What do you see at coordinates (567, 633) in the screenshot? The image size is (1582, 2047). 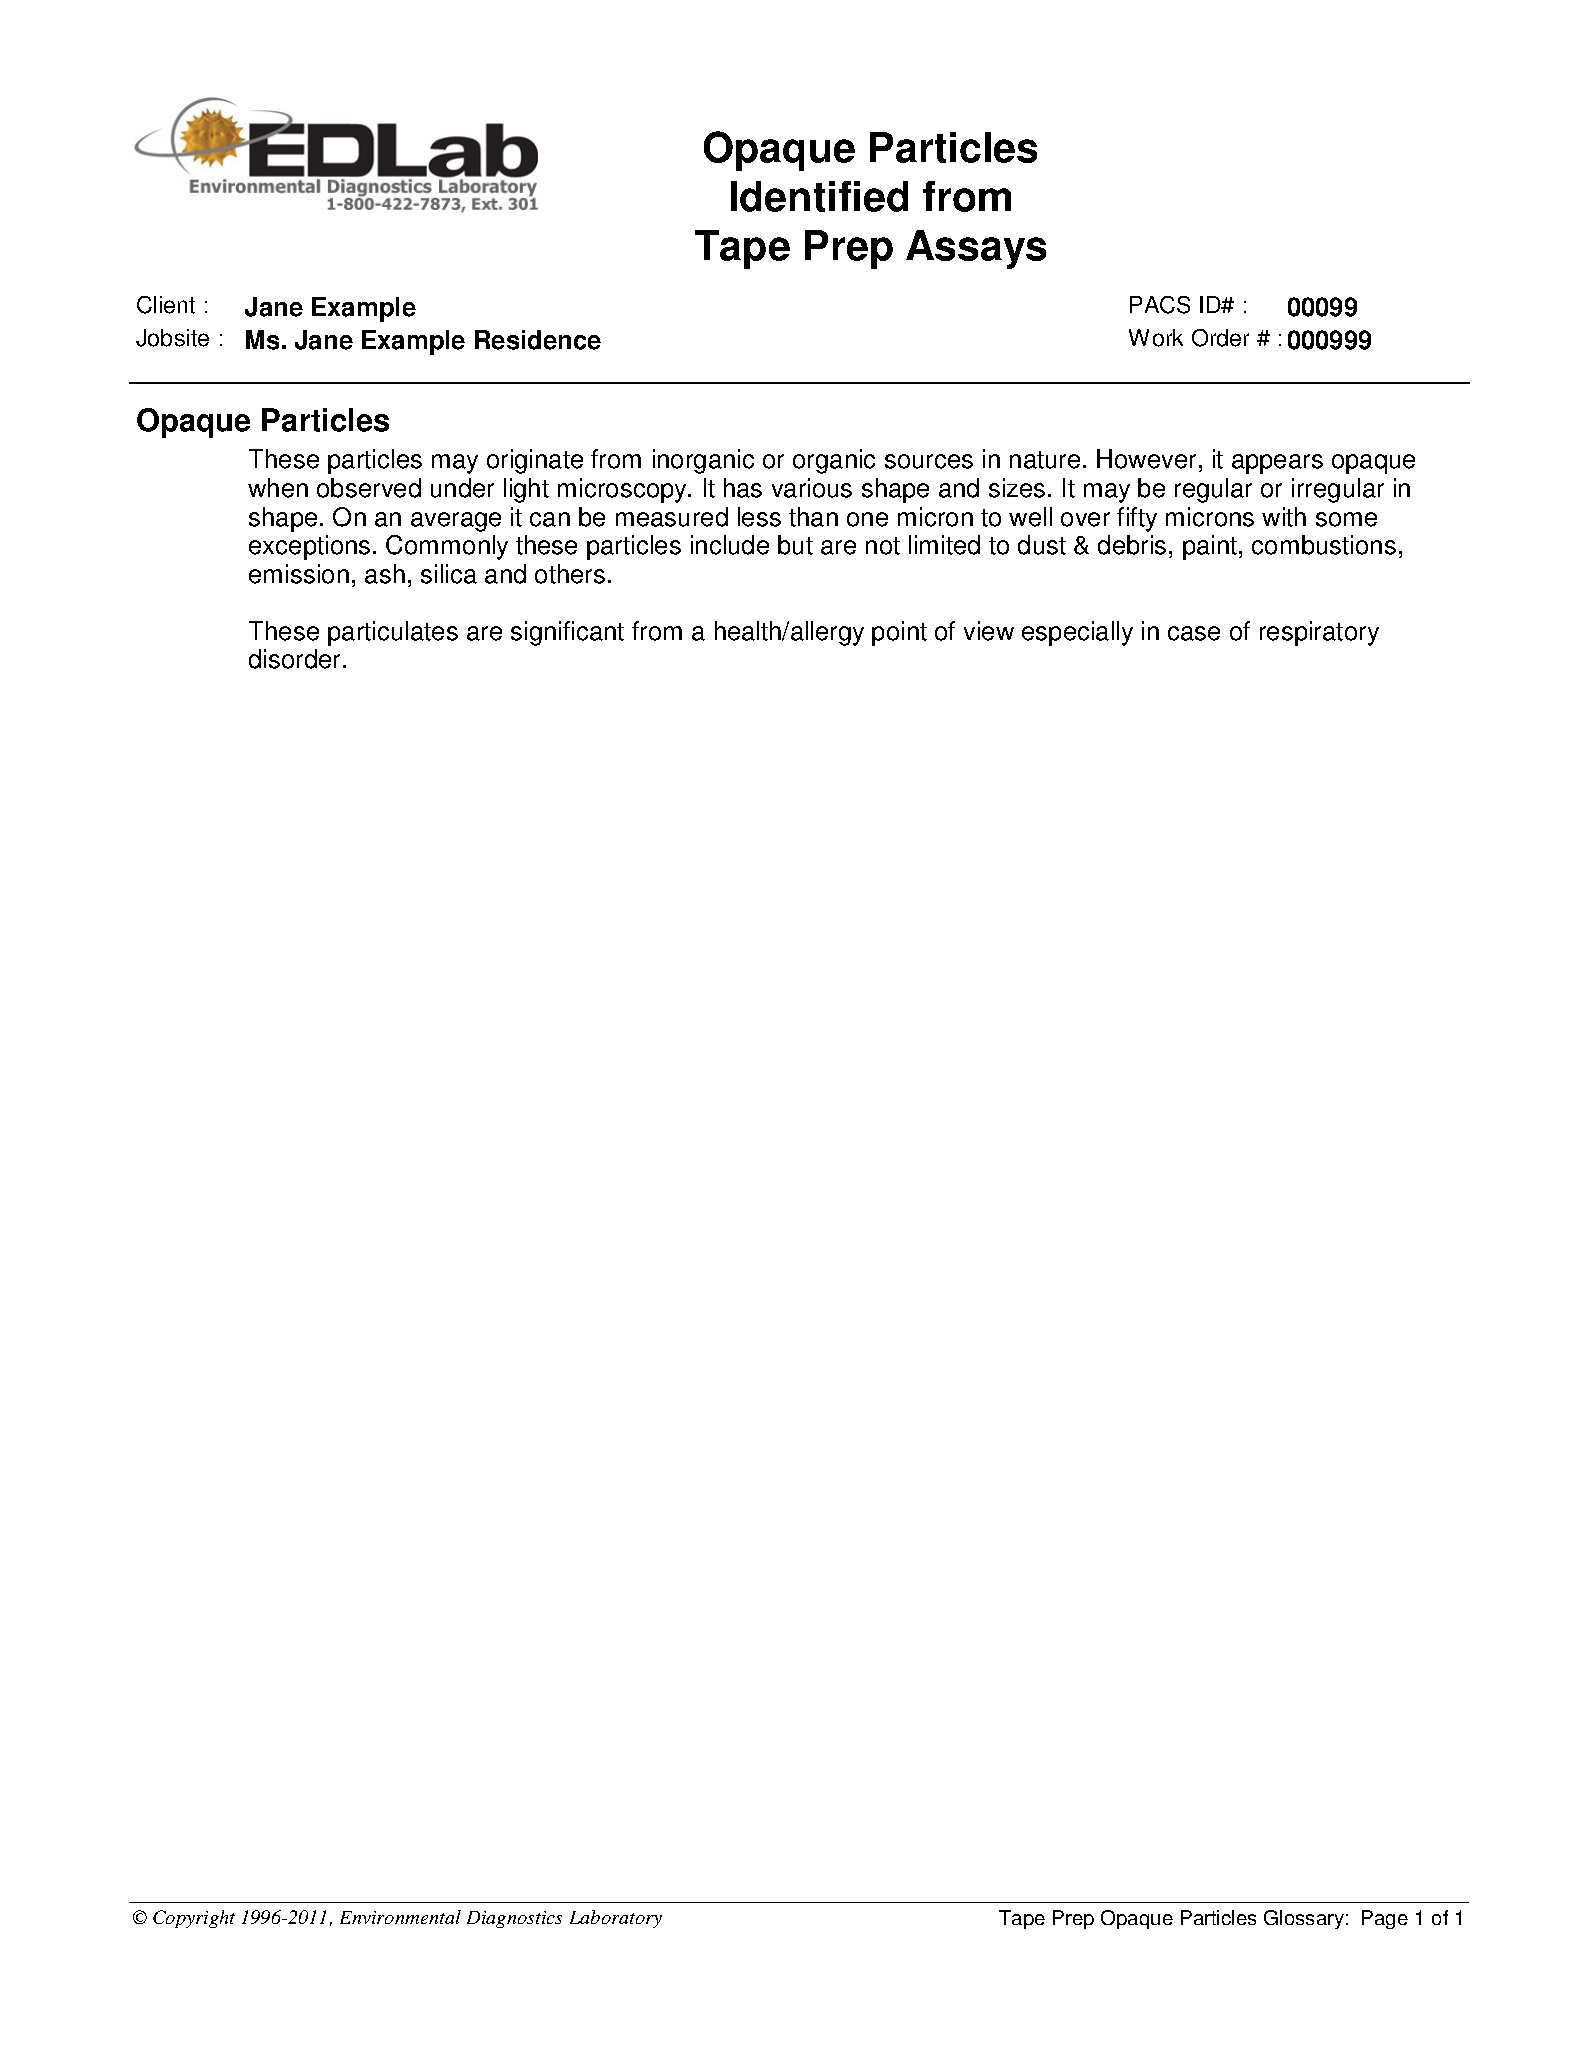 I see `significant` at bounding box center [567, 633].
